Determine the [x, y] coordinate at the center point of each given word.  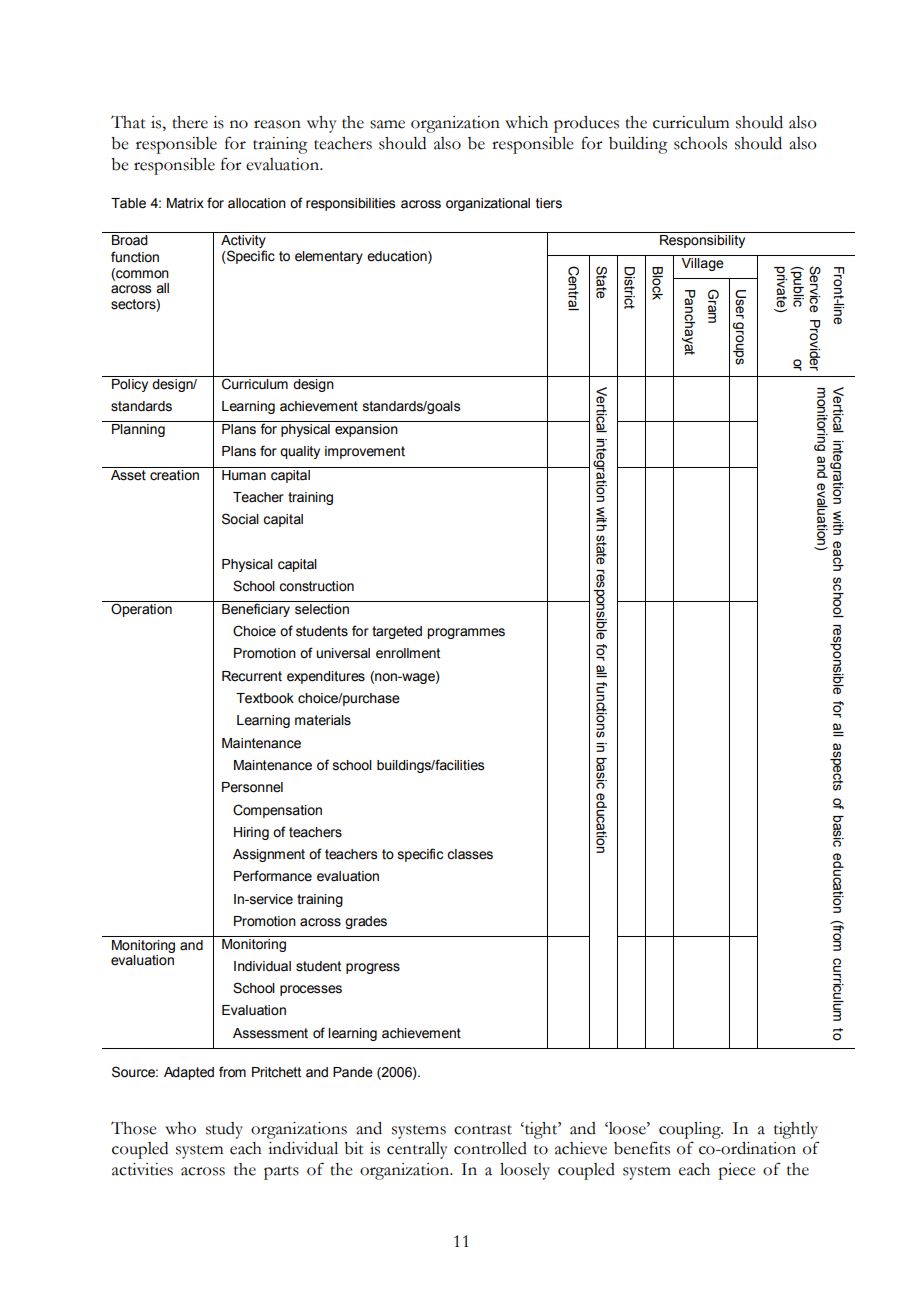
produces [586, 124]
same [387, 124]
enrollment [408, 653]
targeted [397, 632]
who [180, 1128]
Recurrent [252, 676]
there [190, 122]
